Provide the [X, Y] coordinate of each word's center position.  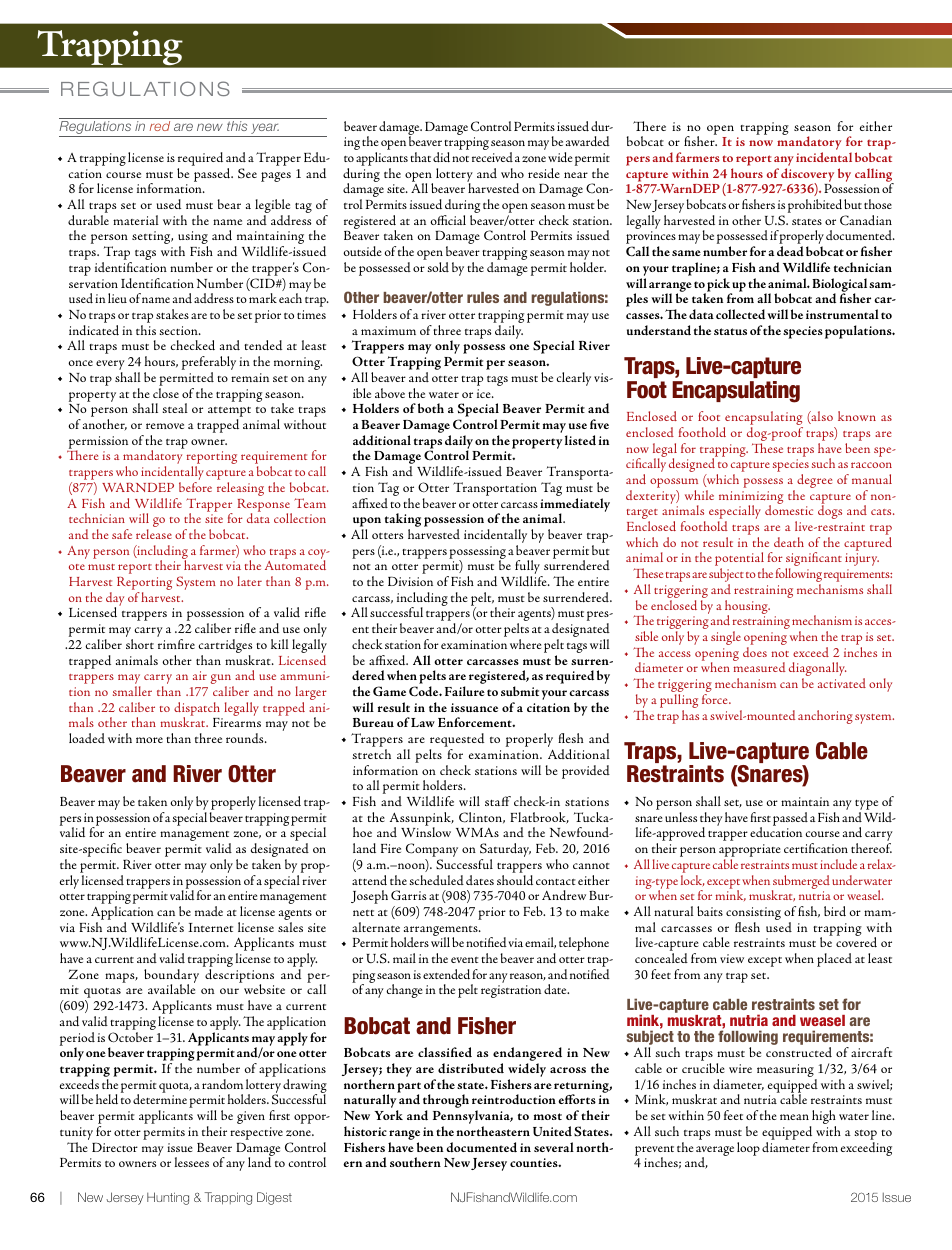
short [140, 644]
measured [759, 667]
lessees [192, 1162]
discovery [807, 176]
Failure [465, 691]
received [492, 157]
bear [229, 204]
